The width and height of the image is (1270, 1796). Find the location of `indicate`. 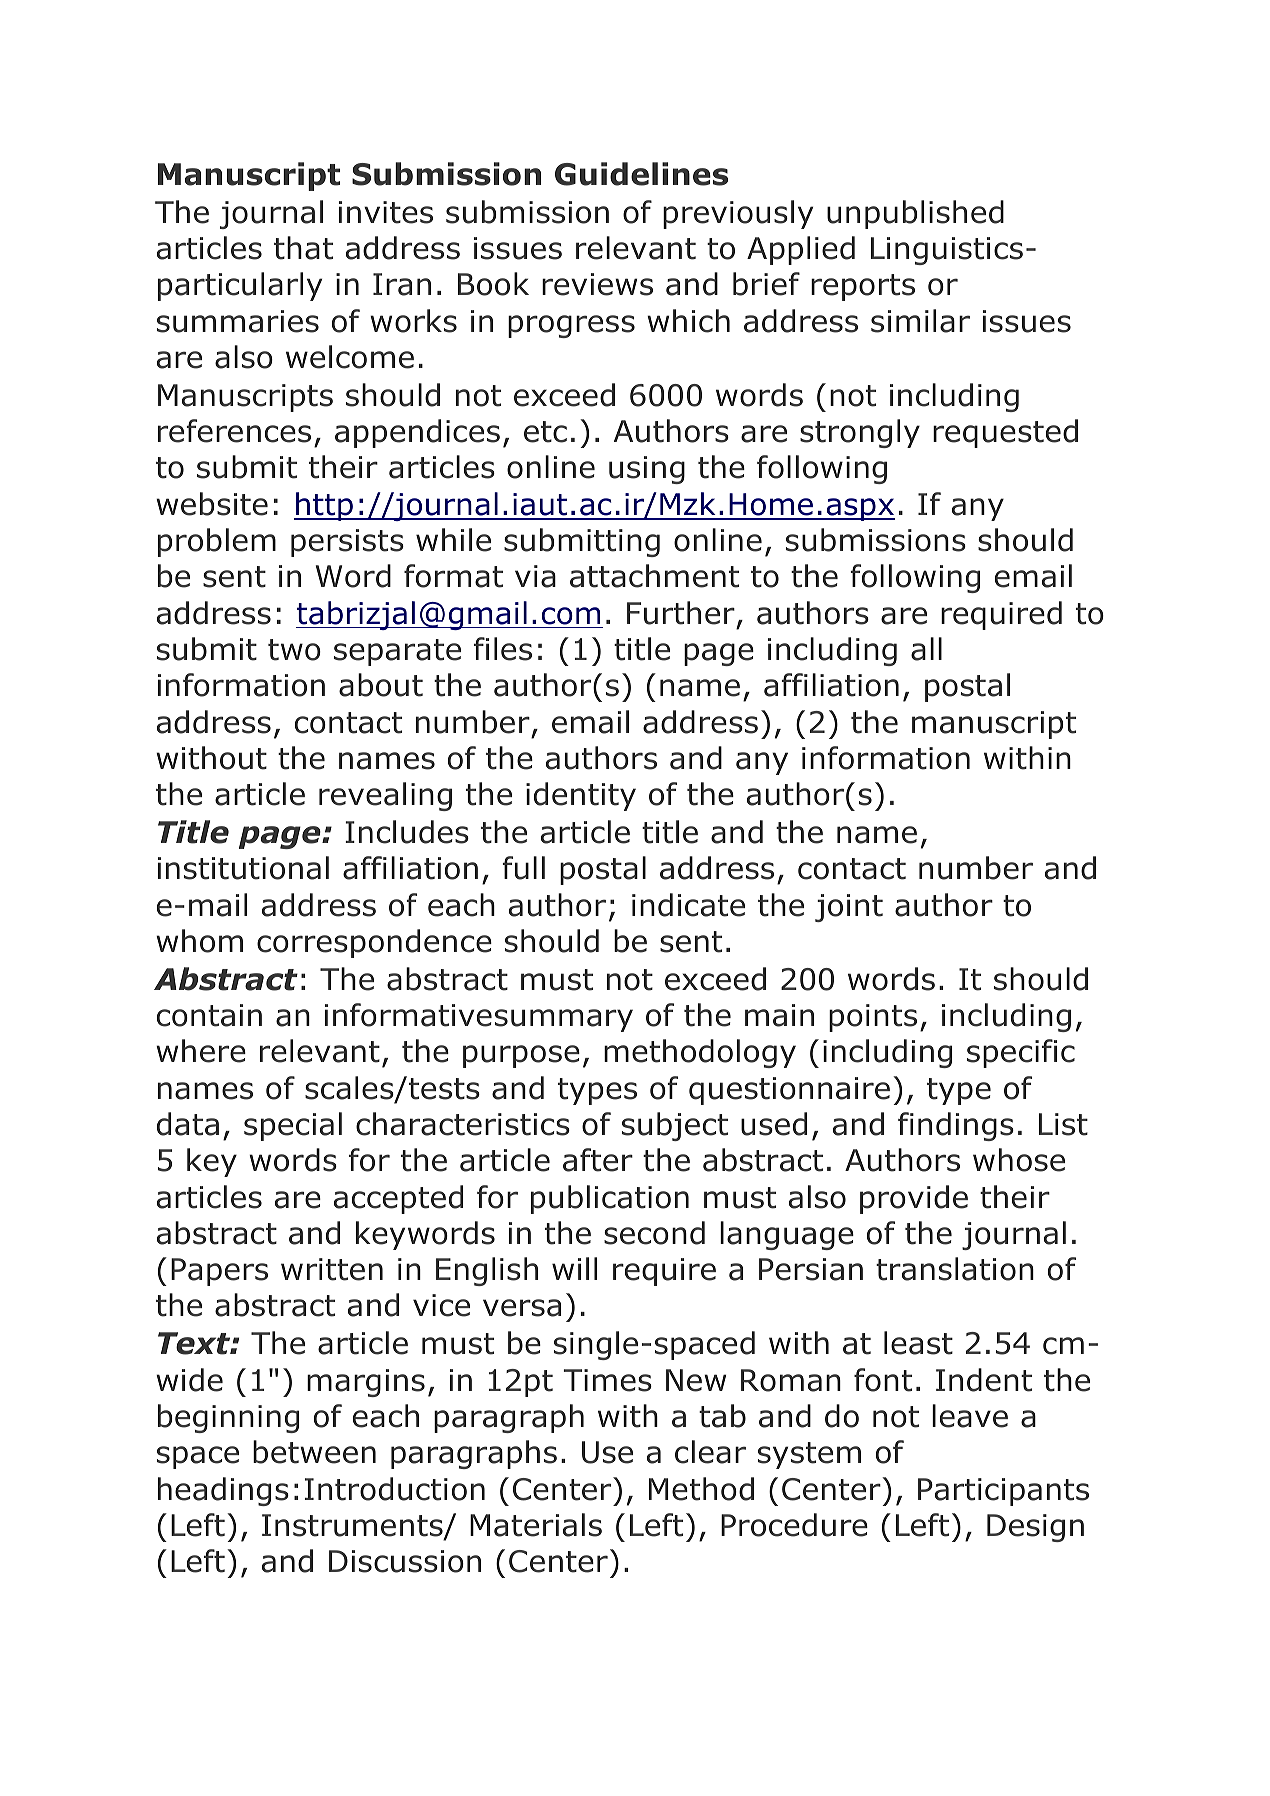

indicate is located at coordinates (688, 905).
